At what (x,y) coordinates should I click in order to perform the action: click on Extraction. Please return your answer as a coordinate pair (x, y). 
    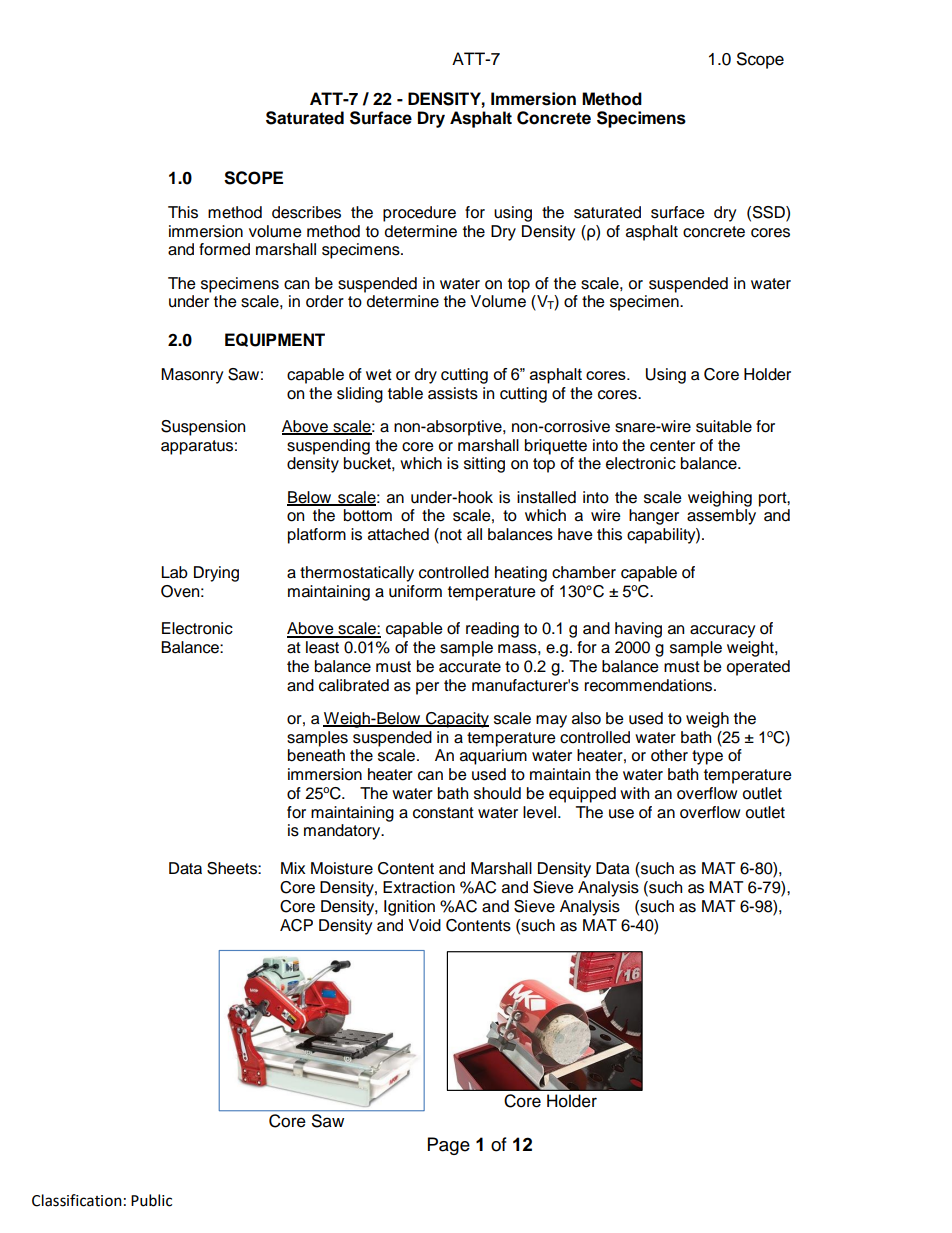
    Looking at the image, I should click on (419, 887).
